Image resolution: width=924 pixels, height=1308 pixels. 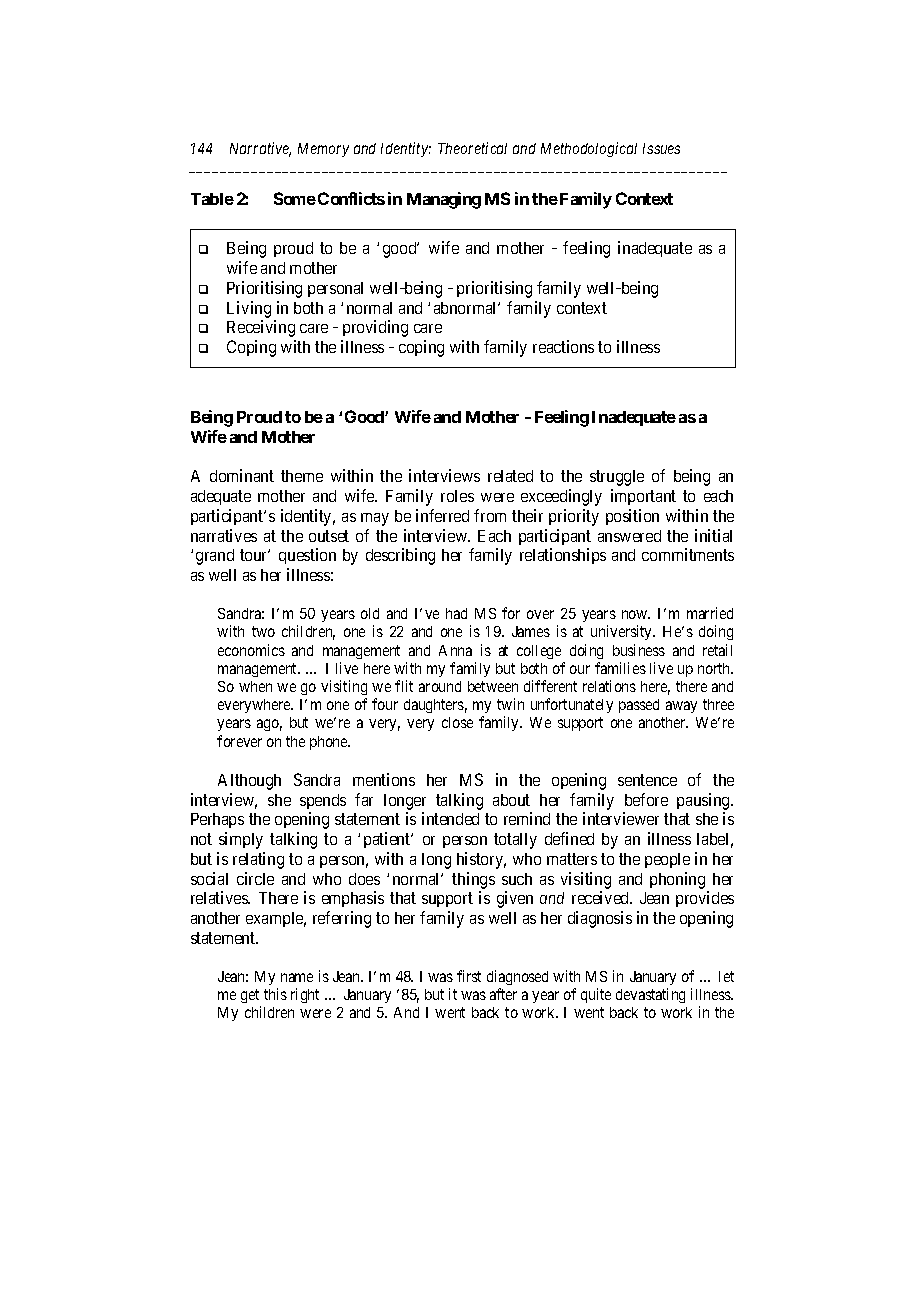 I want to click on Some, so click(x=295, y=198).
